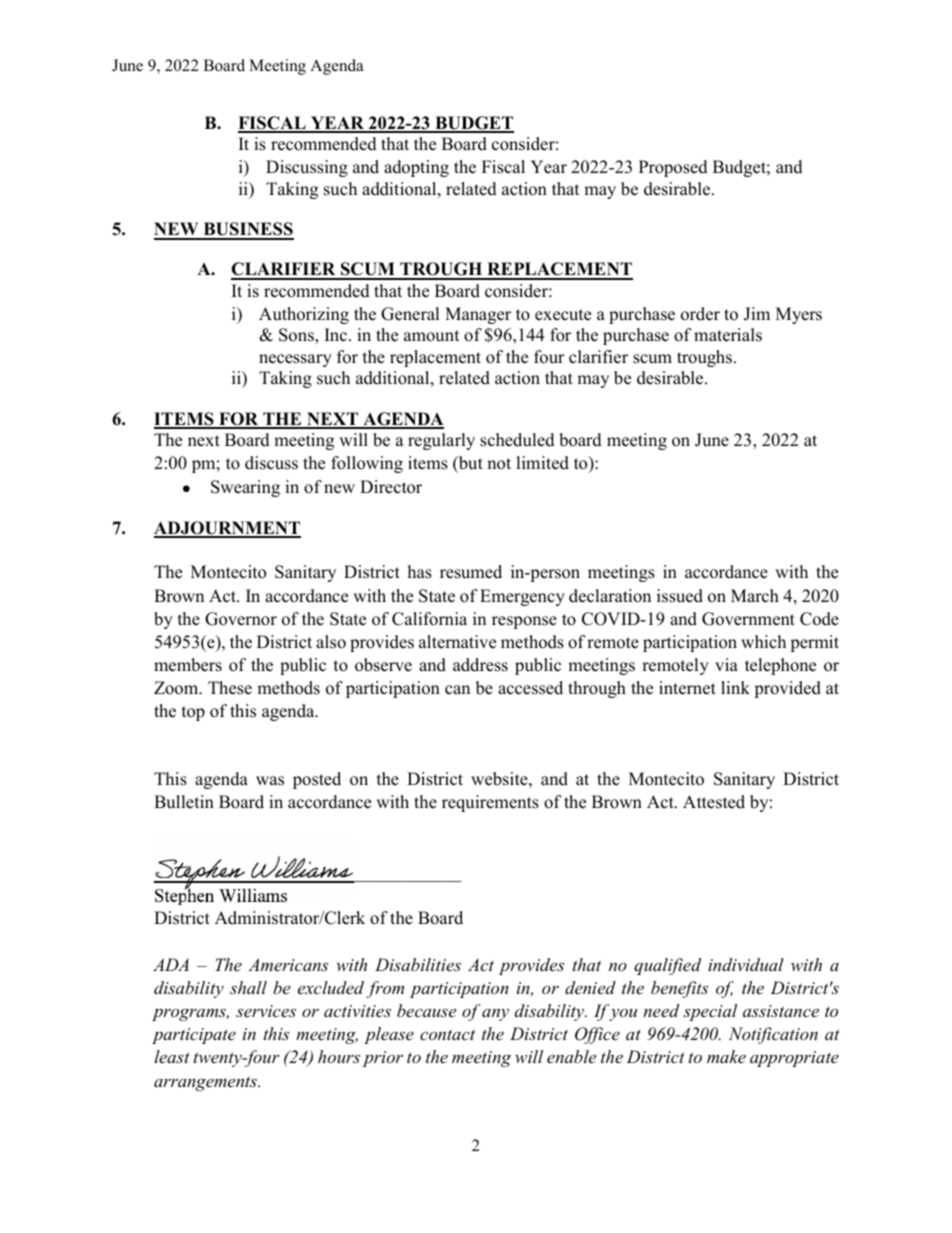 The height and width of the screenshot is (1233, 952). Describe the element at coordinates (206, 1083) in the screenshot. I see `arrangements` at that location.
